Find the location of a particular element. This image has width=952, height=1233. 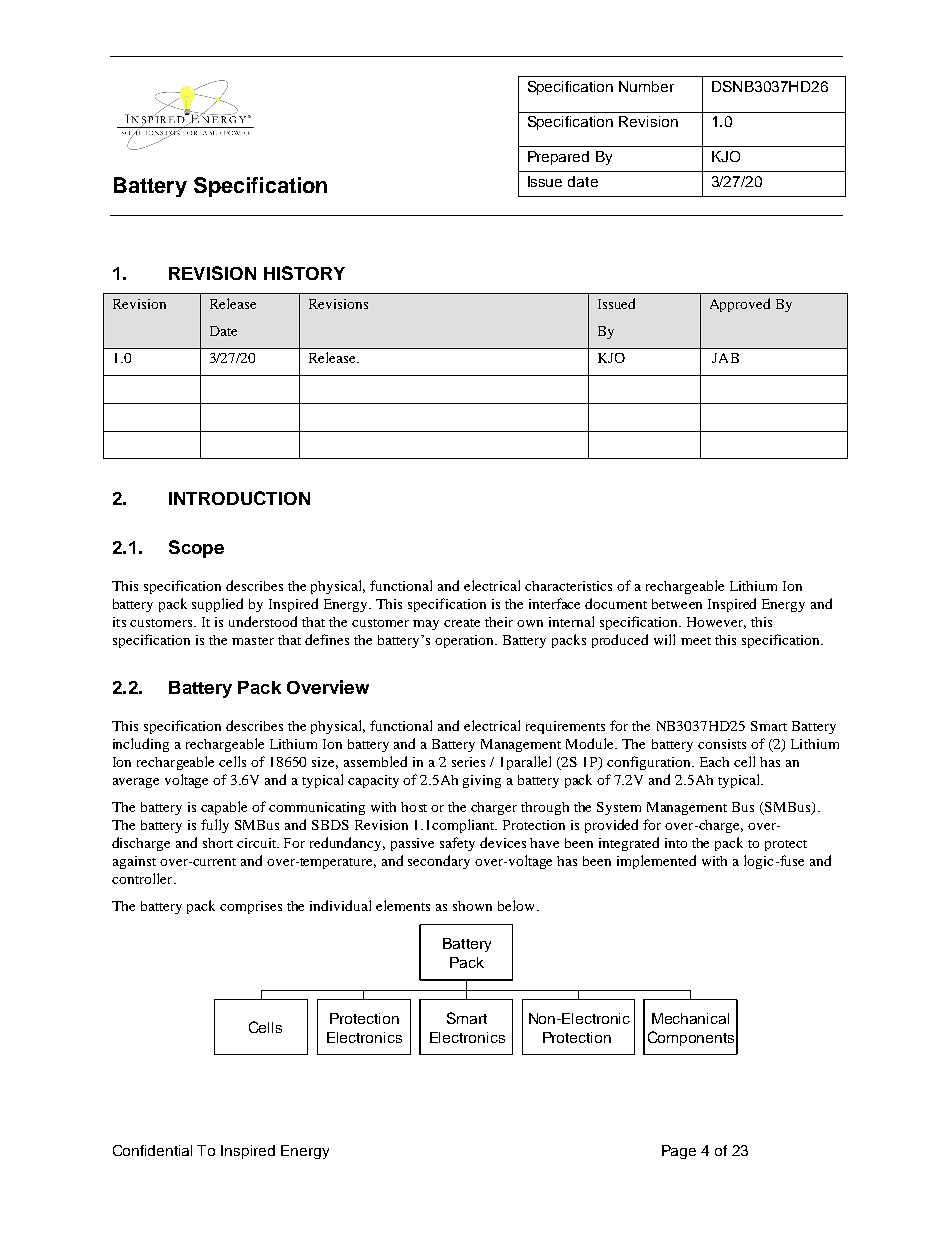

Confidential is located at coordinates (152, 1150).
